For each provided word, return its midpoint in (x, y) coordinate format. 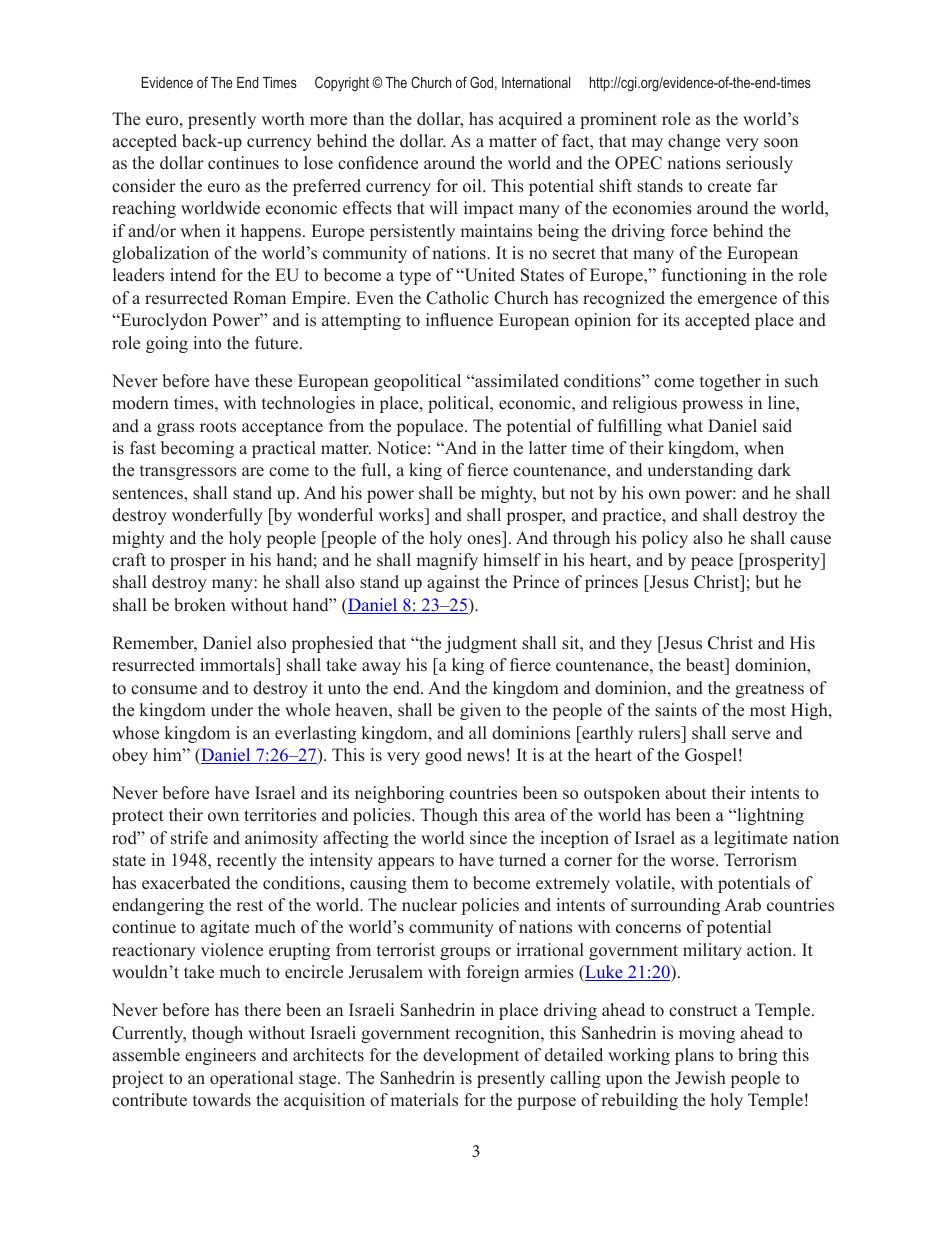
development (471, 1056)
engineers (220, 1056)
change (694, 142)
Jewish (700, 1078)
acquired (530, 120)
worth (283, 119)
